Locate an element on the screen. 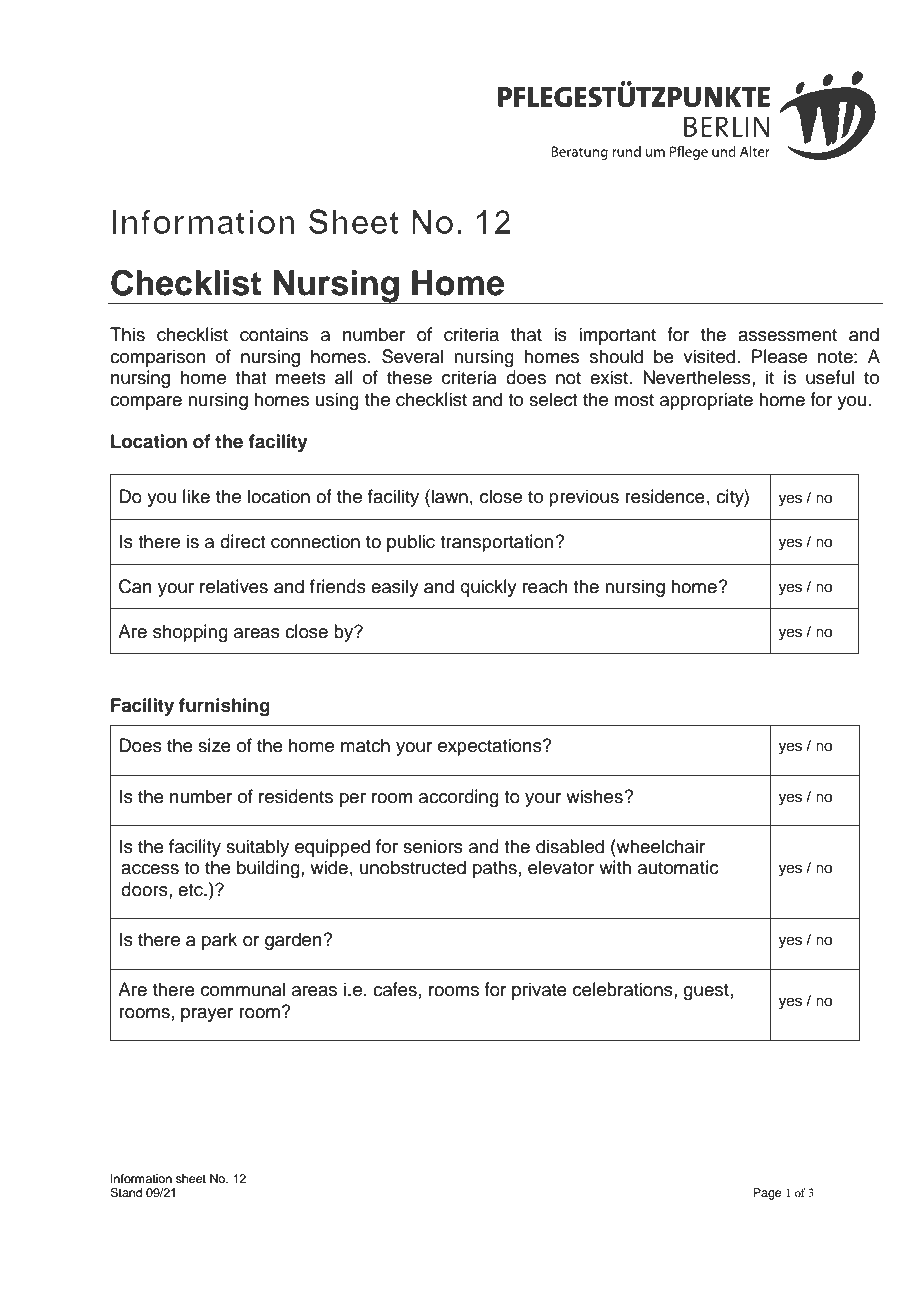  Please is located at coordinates (779, 356).
